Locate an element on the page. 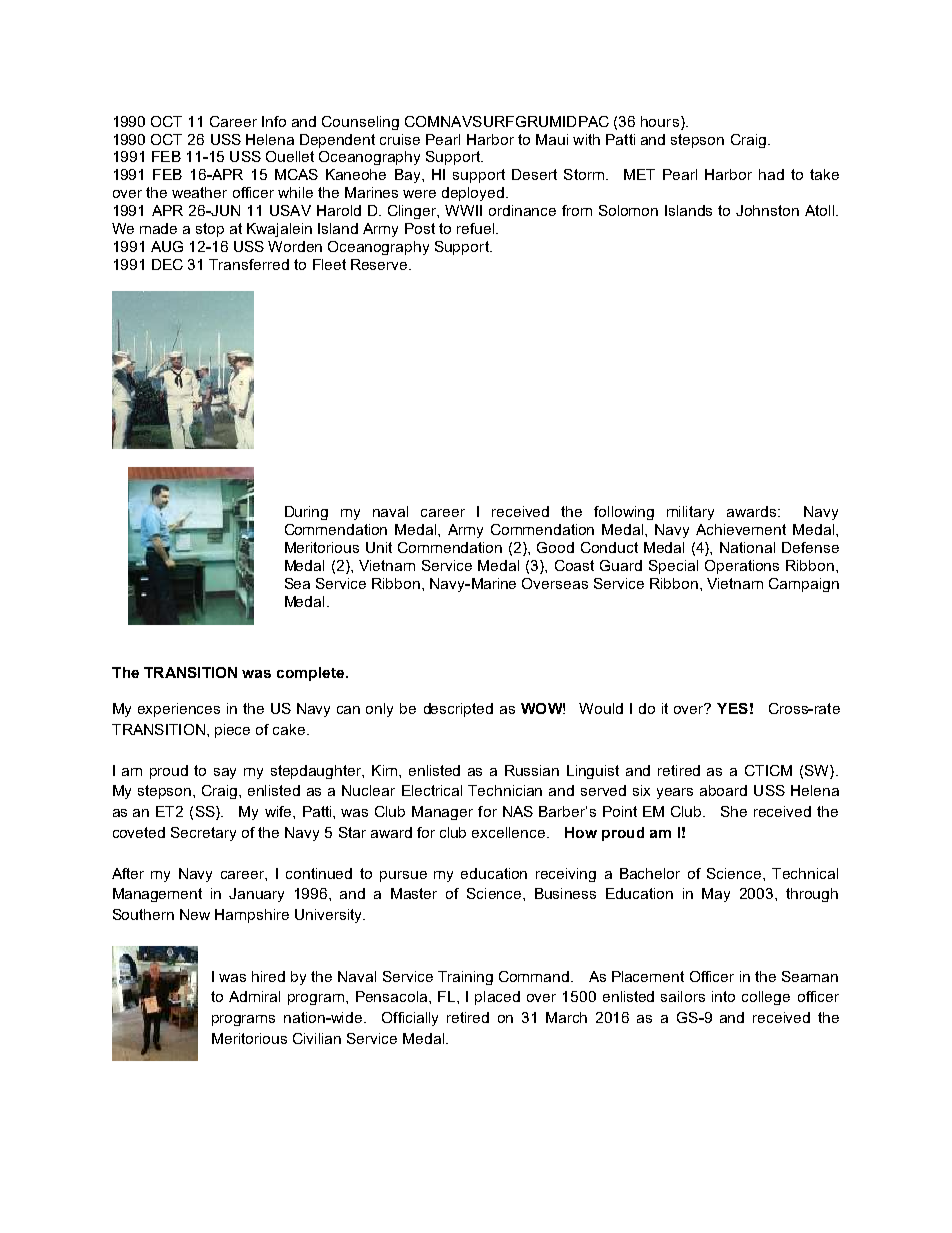  had is located at coordinates (771, 174).
